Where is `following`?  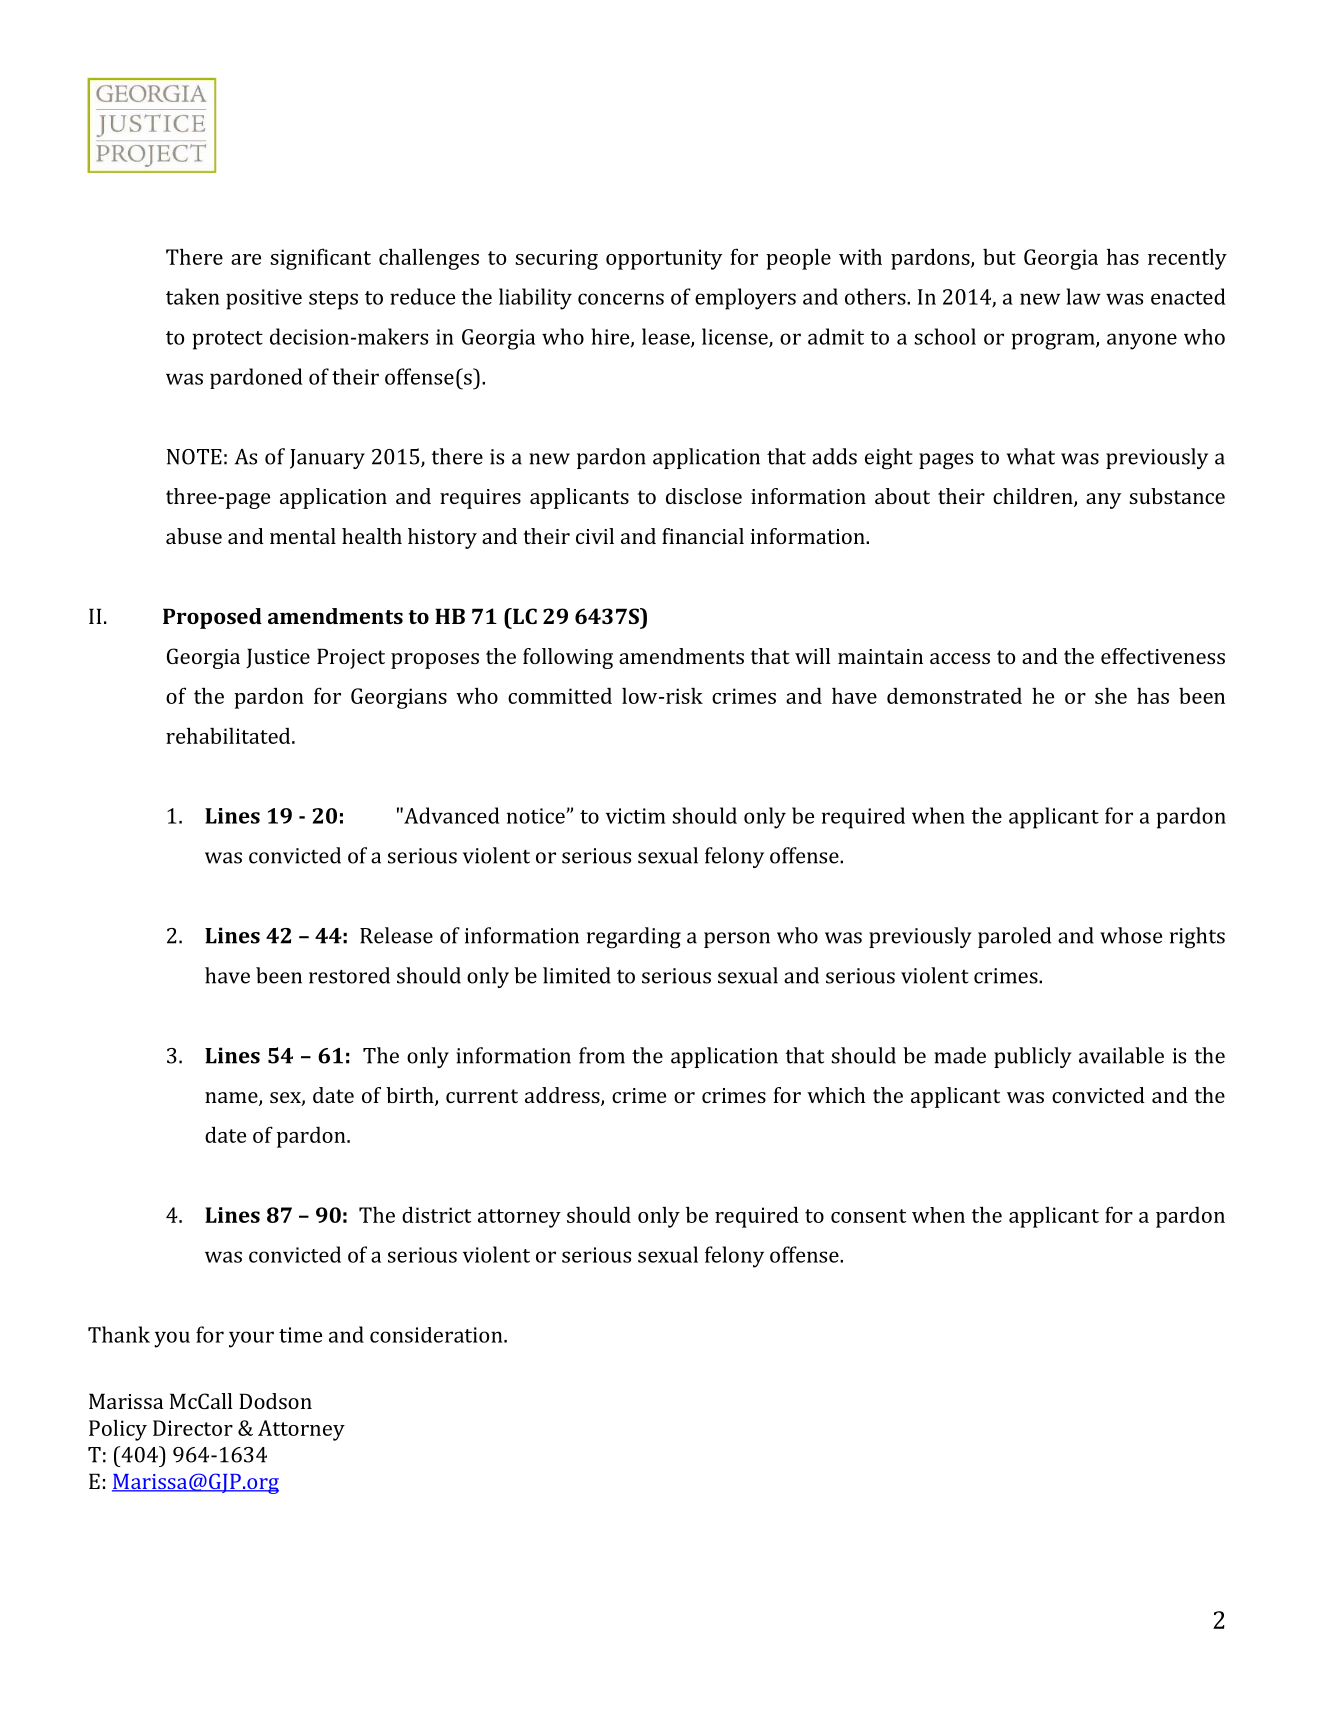
following is located at coordinates (568, 658).
